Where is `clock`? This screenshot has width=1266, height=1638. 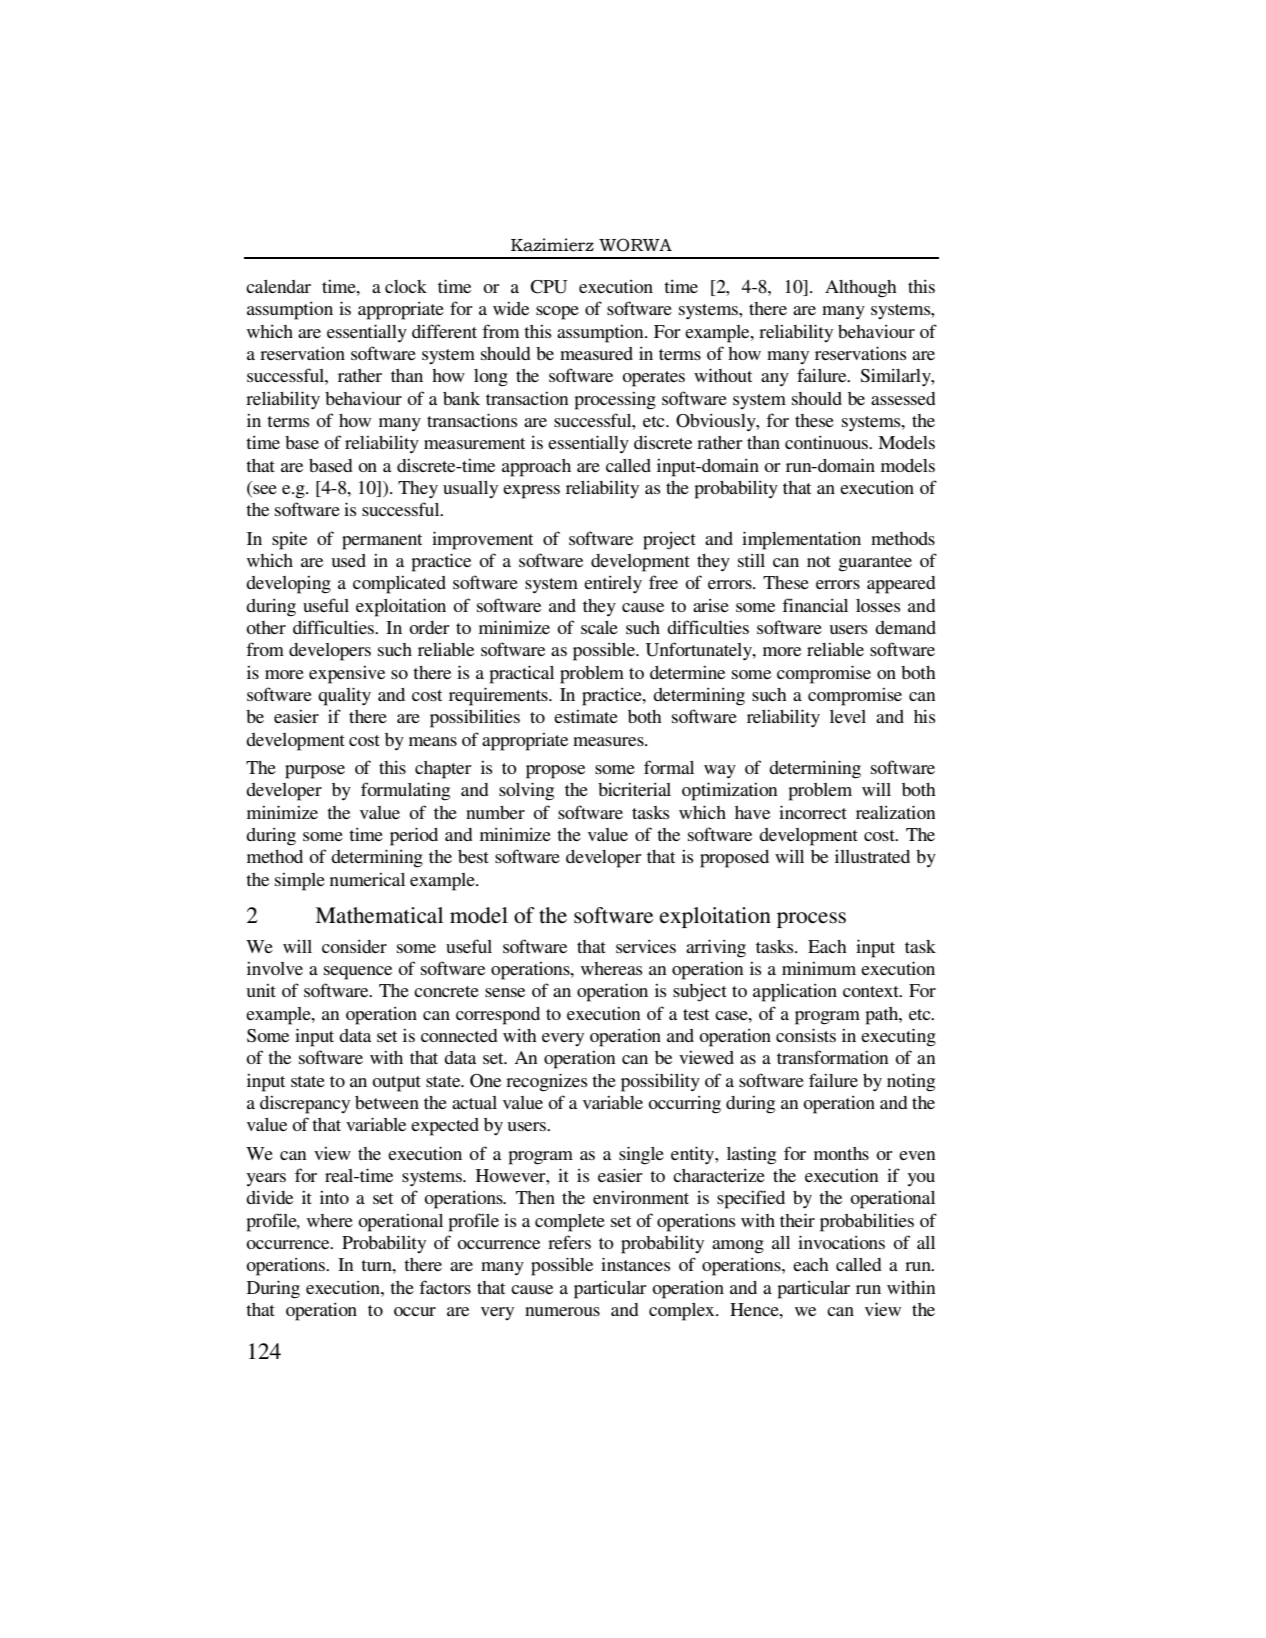
clock is located at coordinates (406, 286).
